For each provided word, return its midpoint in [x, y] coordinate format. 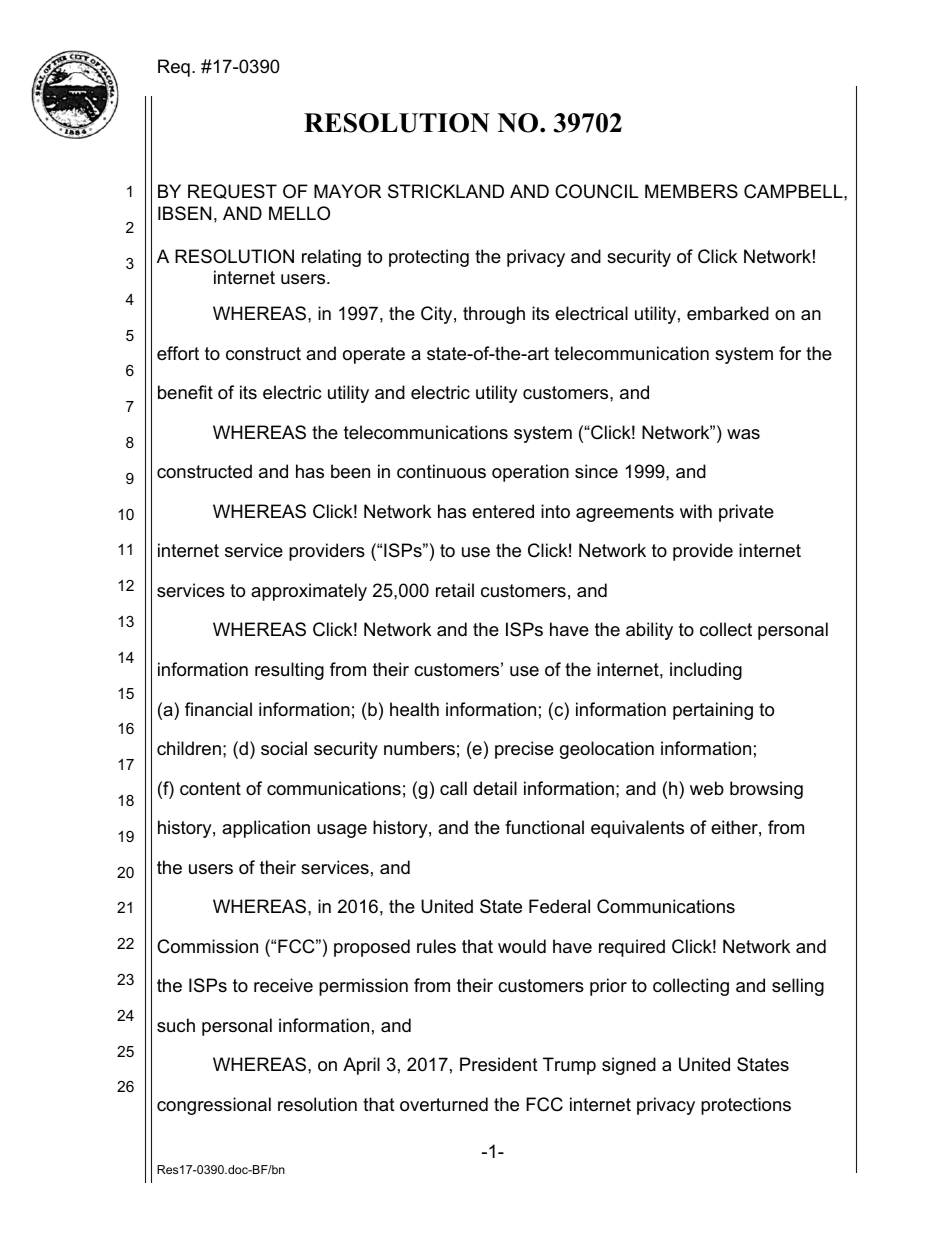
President [499, 1064]
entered [503, 511]
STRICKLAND [446, 191]
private [746, 513]
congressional [214, 1106]
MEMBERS [691, 191]
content [210, 789]
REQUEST [232, 191]
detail [495, 788]
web [707, 788]
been [350, 471]
